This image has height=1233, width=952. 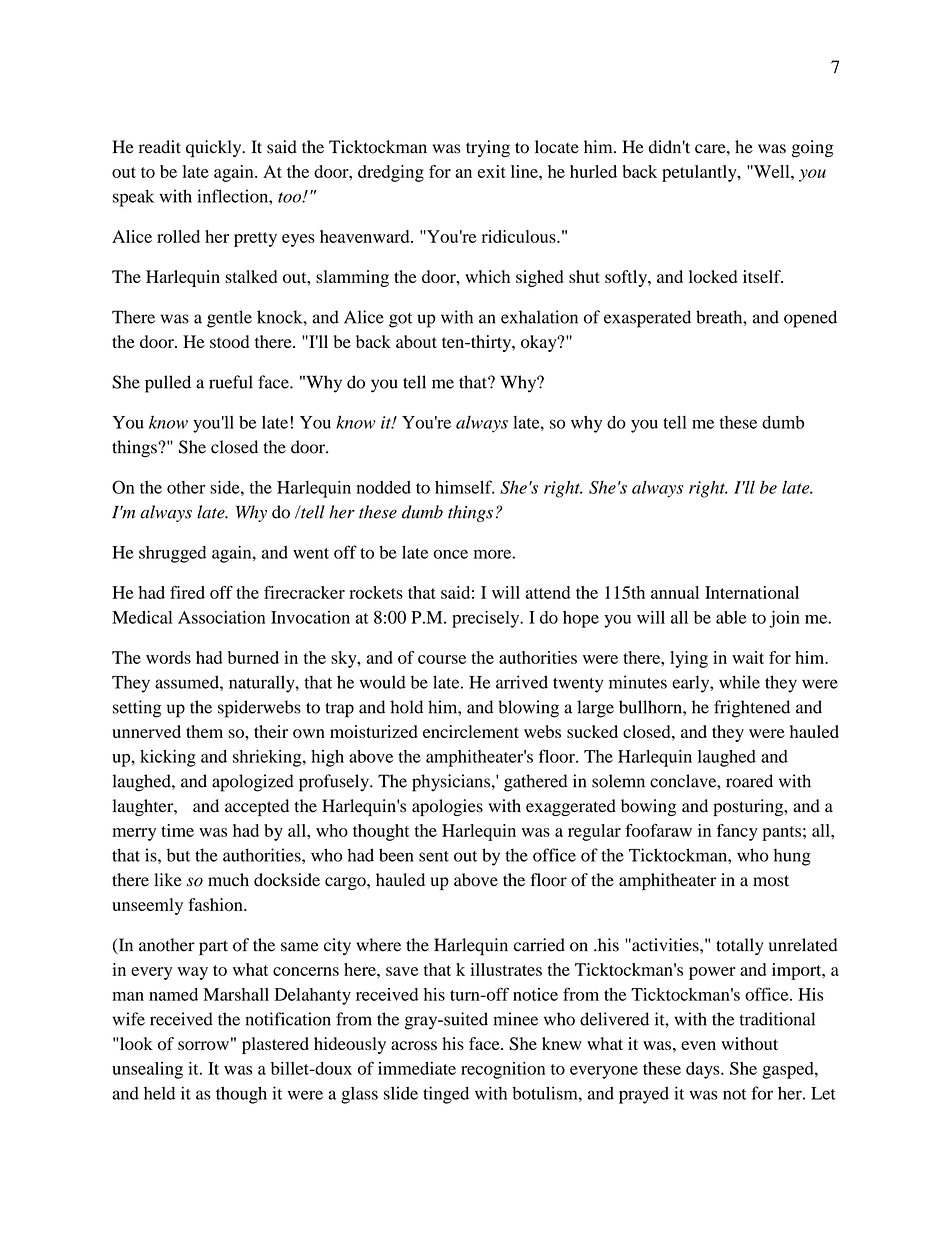 I want to click on going, so click(x=812, y=148).
